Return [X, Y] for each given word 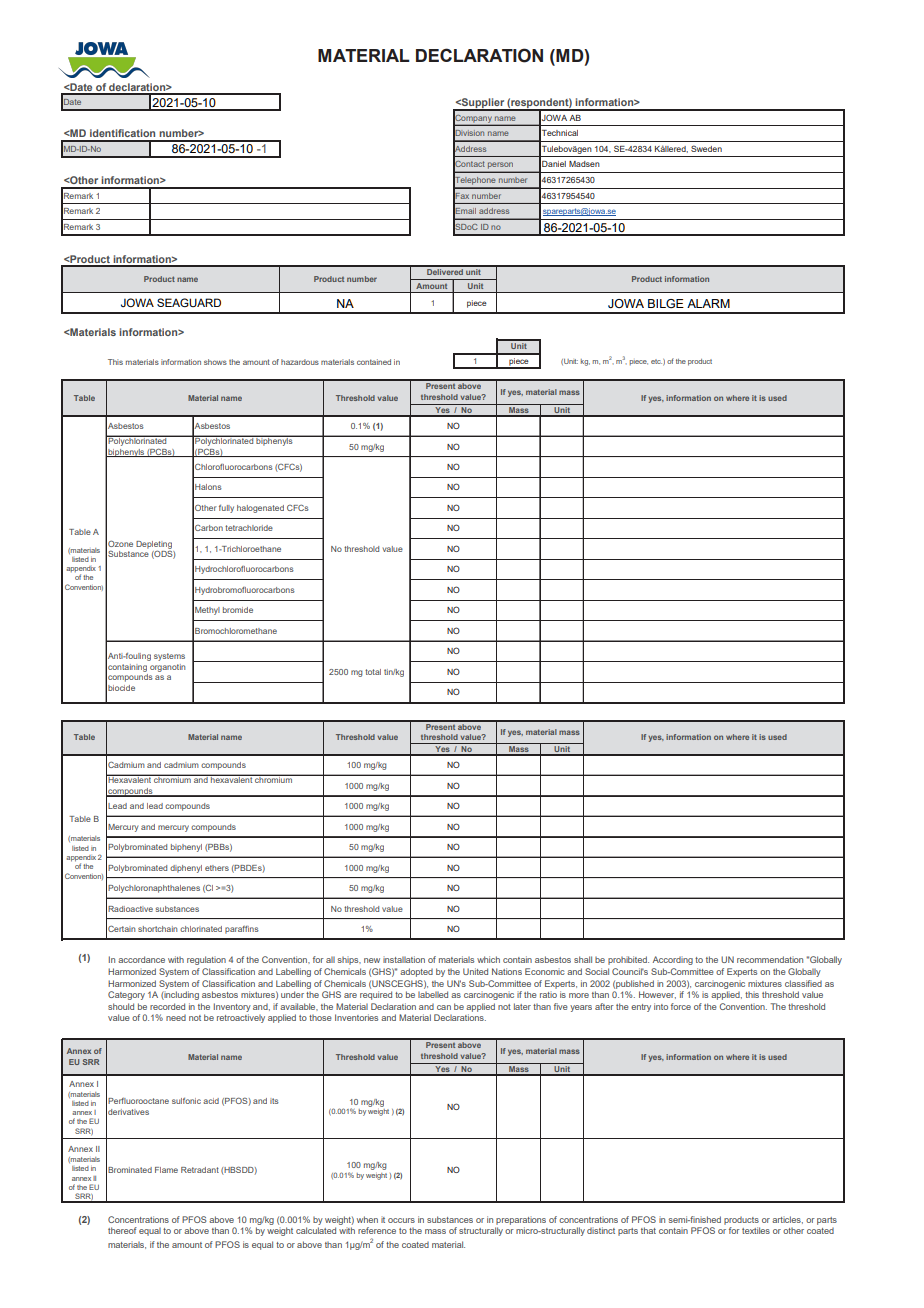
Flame [166, 1170]
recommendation [770, 959]
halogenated [260, 509]
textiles [756, 1230]
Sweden [706, 148]
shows [215, 362]
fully [226, 509]
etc [656, 361]
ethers [217, 868]
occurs [401, 1220]
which [488, 959]
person [501, 167]
